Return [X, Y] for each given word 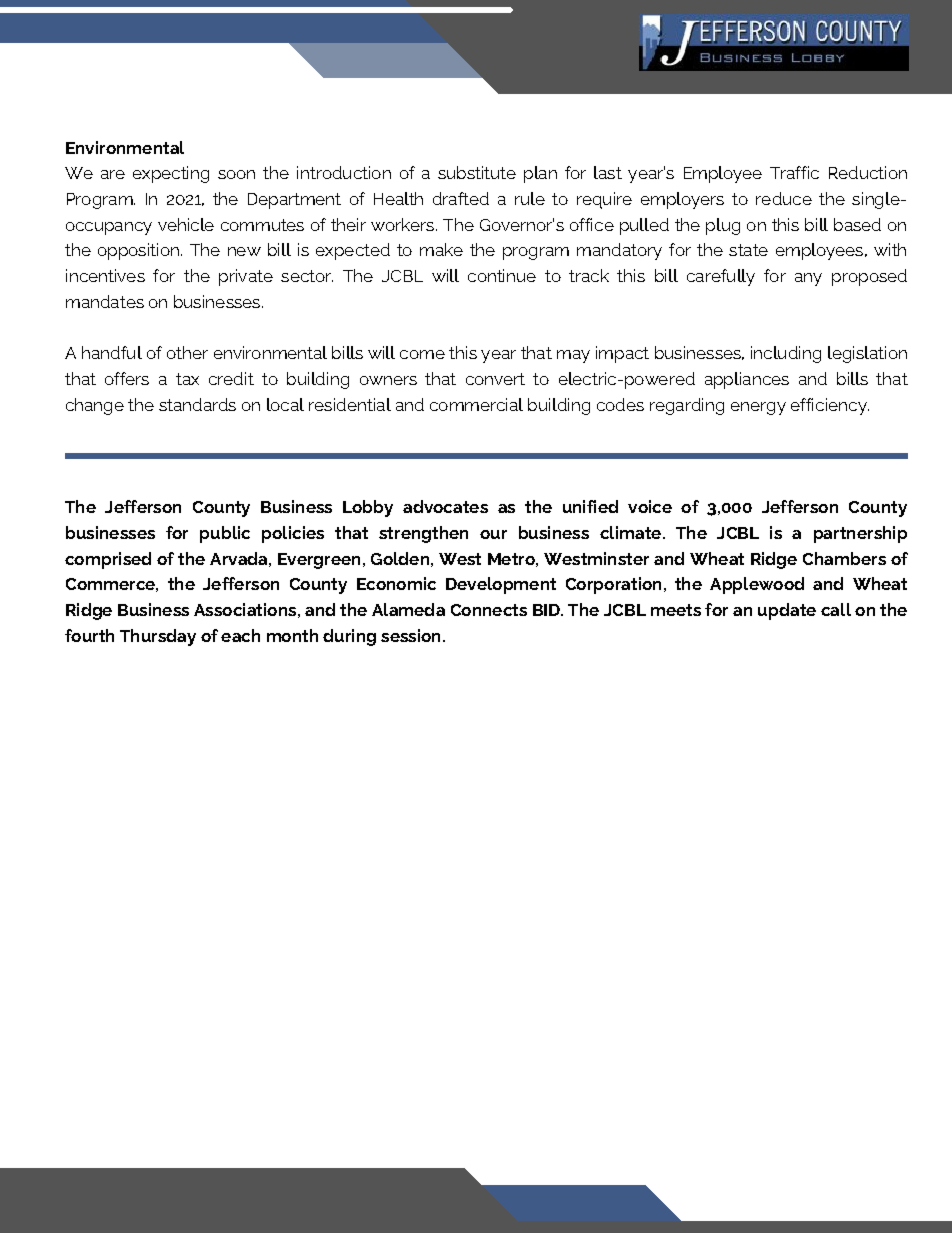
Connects [489, 610]
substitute [477, 172]
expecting [171, 174]
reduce [784, 198]
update [787, 611]
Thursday [158, 637]
